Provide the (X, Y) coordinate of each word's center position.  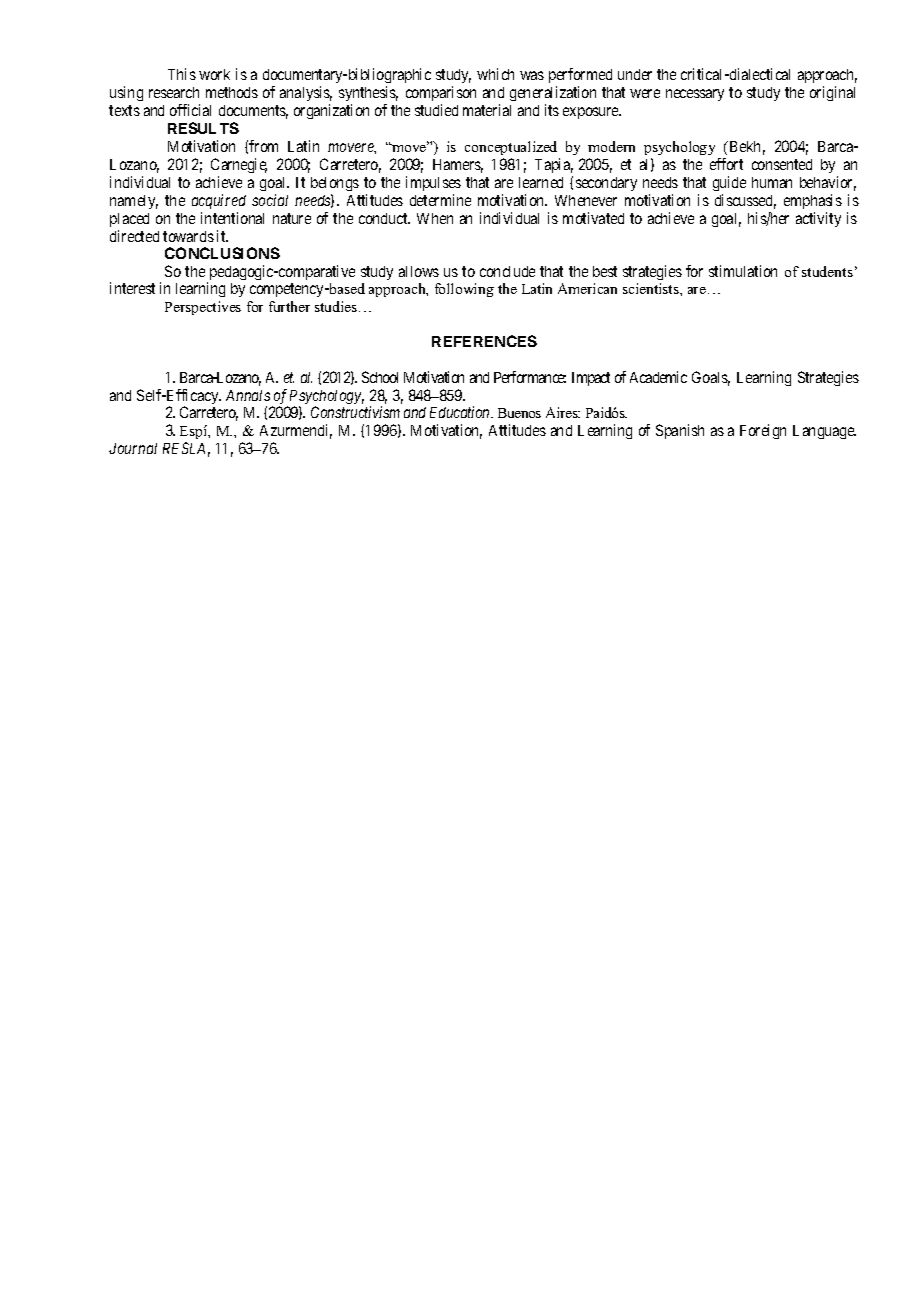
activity (818, 219)
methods (232, 92)
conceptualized (511, 148)
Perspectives (203, 308)
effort (726, 164)
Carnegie (239, 165)
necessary (695, 95)
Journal (133, 448)
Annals (248, 395)
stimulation (743, 271)
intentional (232, 218)
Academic (658, 377)
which (495, 74)
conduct (384, 218)
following (464, 290)
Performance (530, 377)
